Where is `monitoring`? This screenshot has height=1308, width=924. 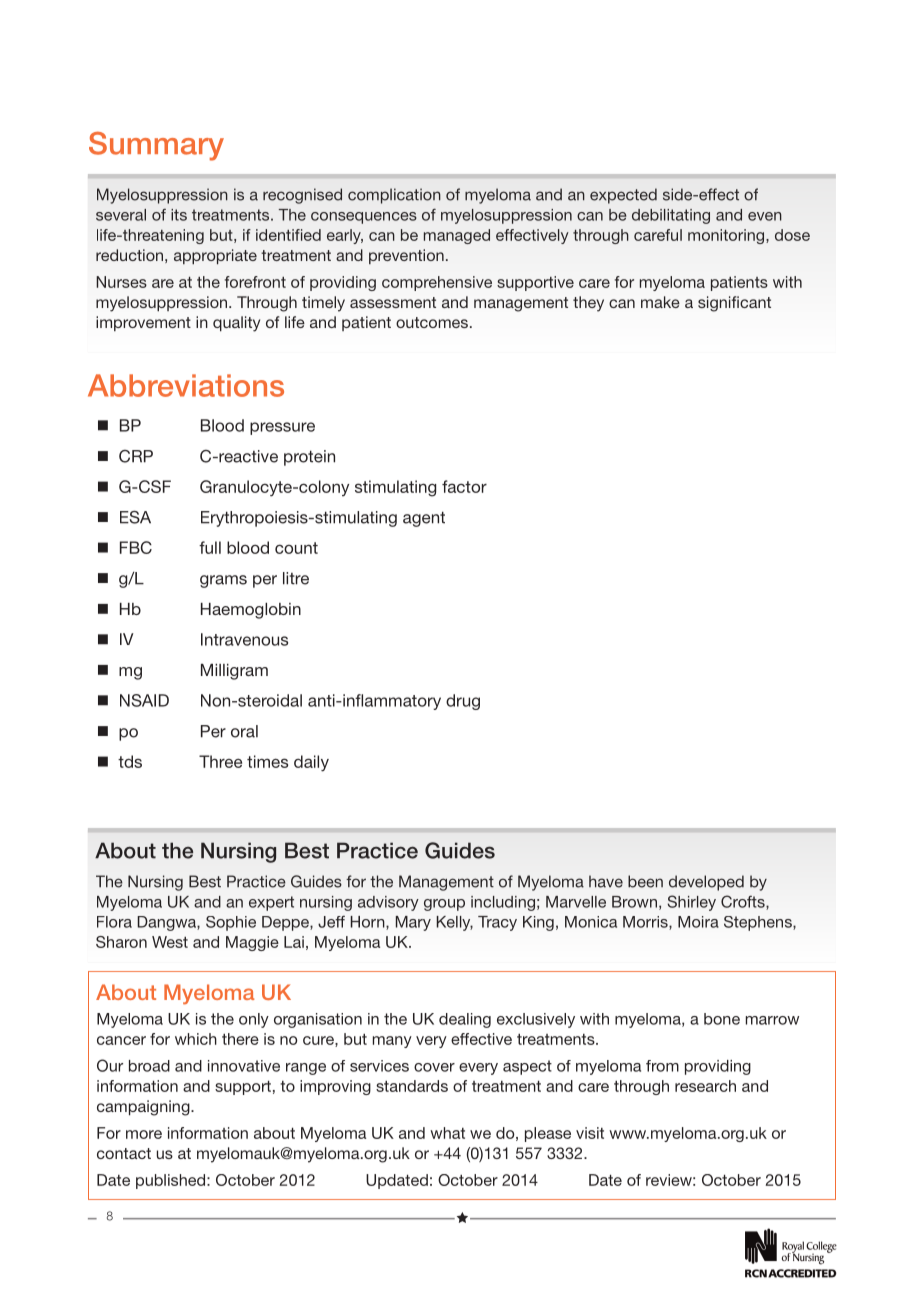
monitoring is located at coordinates (727, 236).
